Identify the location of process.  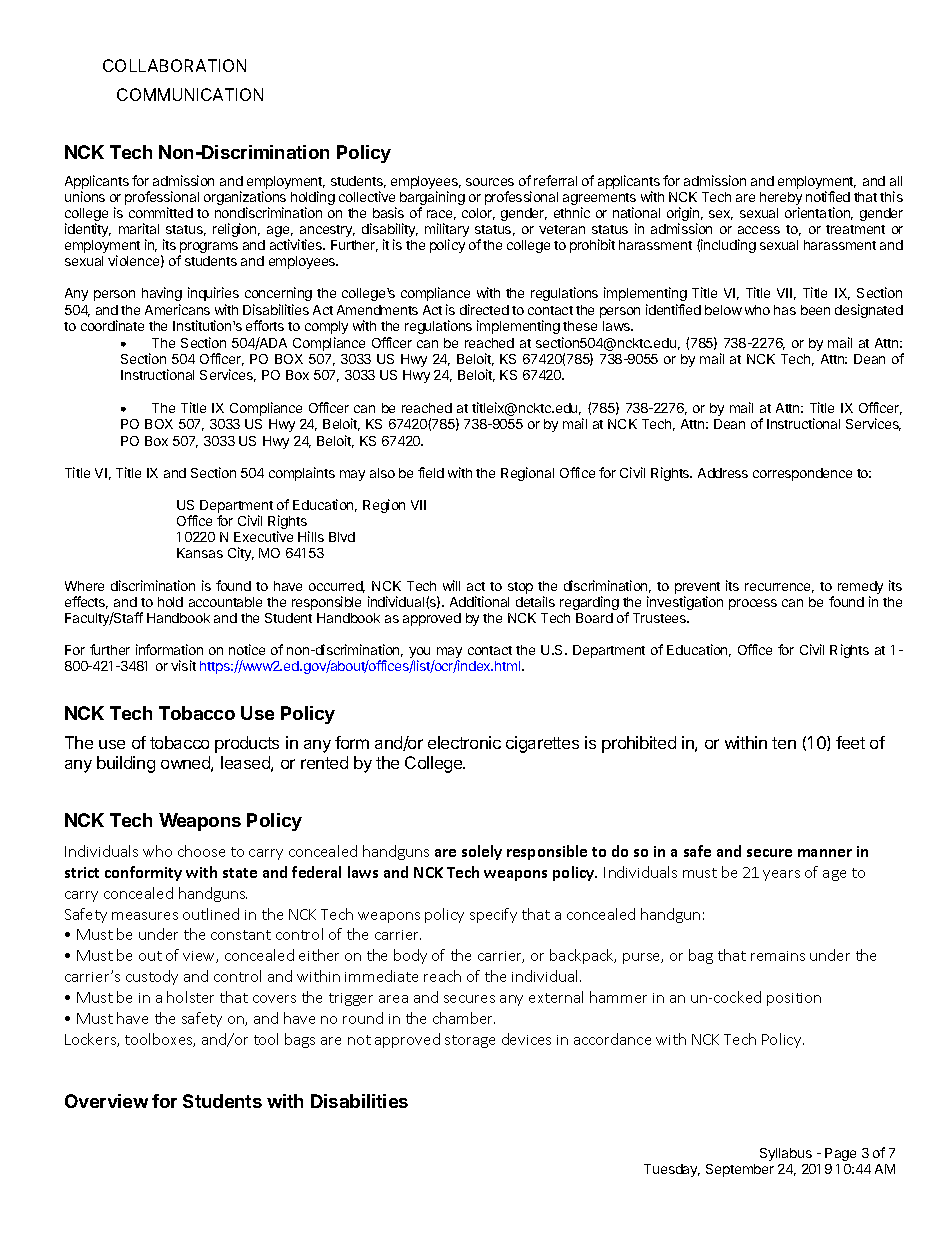
(753, 604).
